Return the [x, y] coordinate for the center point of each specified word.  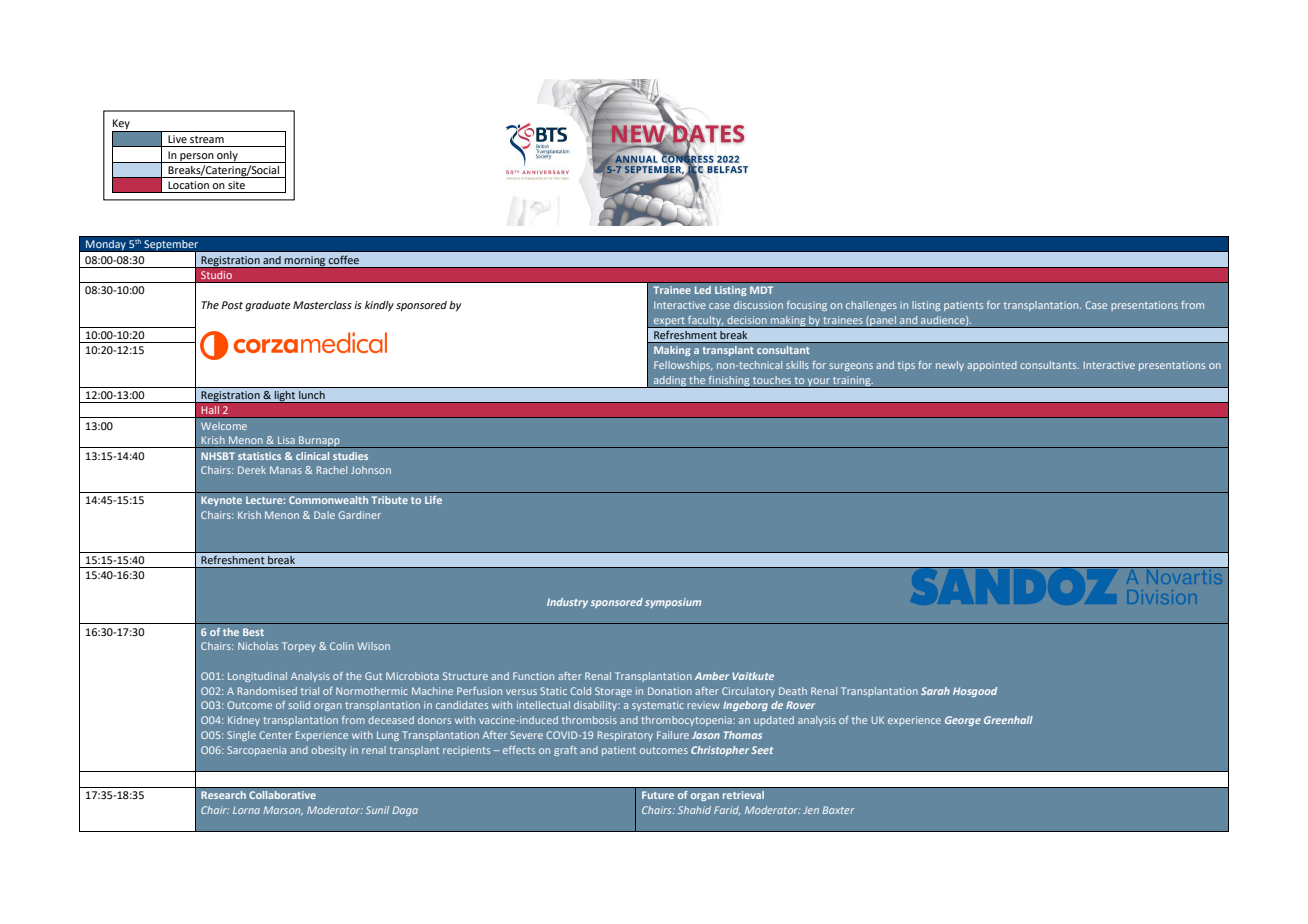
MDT [761, 290]
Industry [567, 603]
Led [703, 290]
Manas [286, 470]
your [819, 383]
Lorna [246, 810]
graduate [268, 306]
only [227, 157]
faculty [705, 322]
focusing [807, 306]
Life [433, 500]
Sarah [935, 691]
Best [253, 632]
